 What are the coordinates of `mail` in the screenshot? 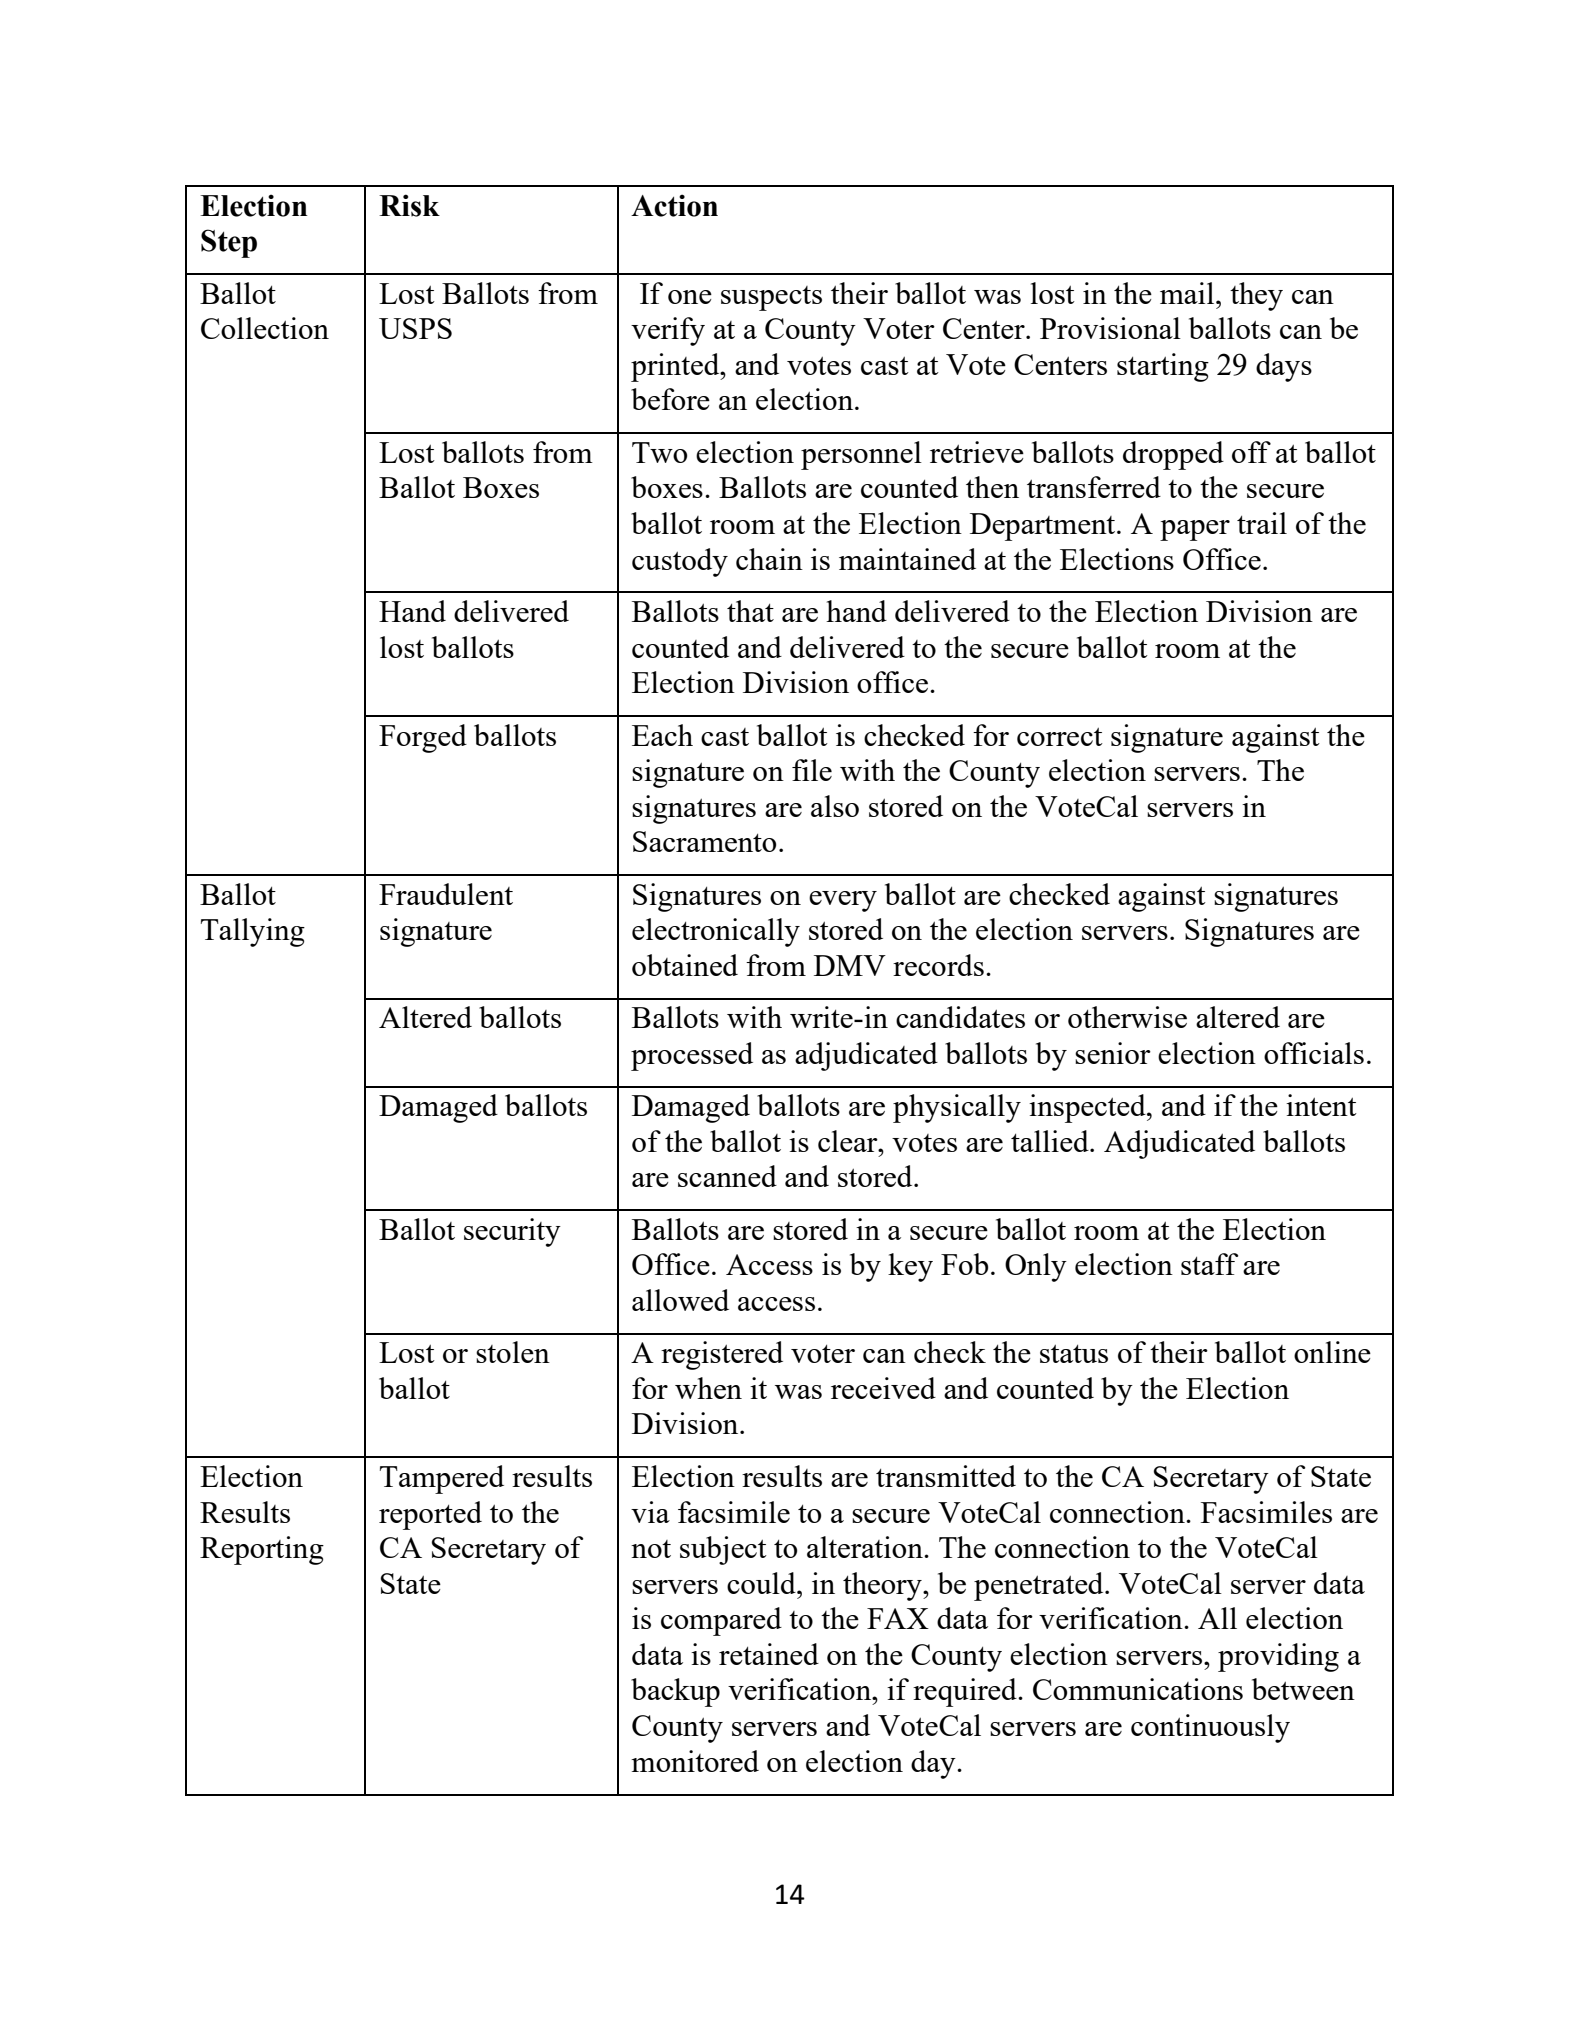 It's located at (1188, 293).
